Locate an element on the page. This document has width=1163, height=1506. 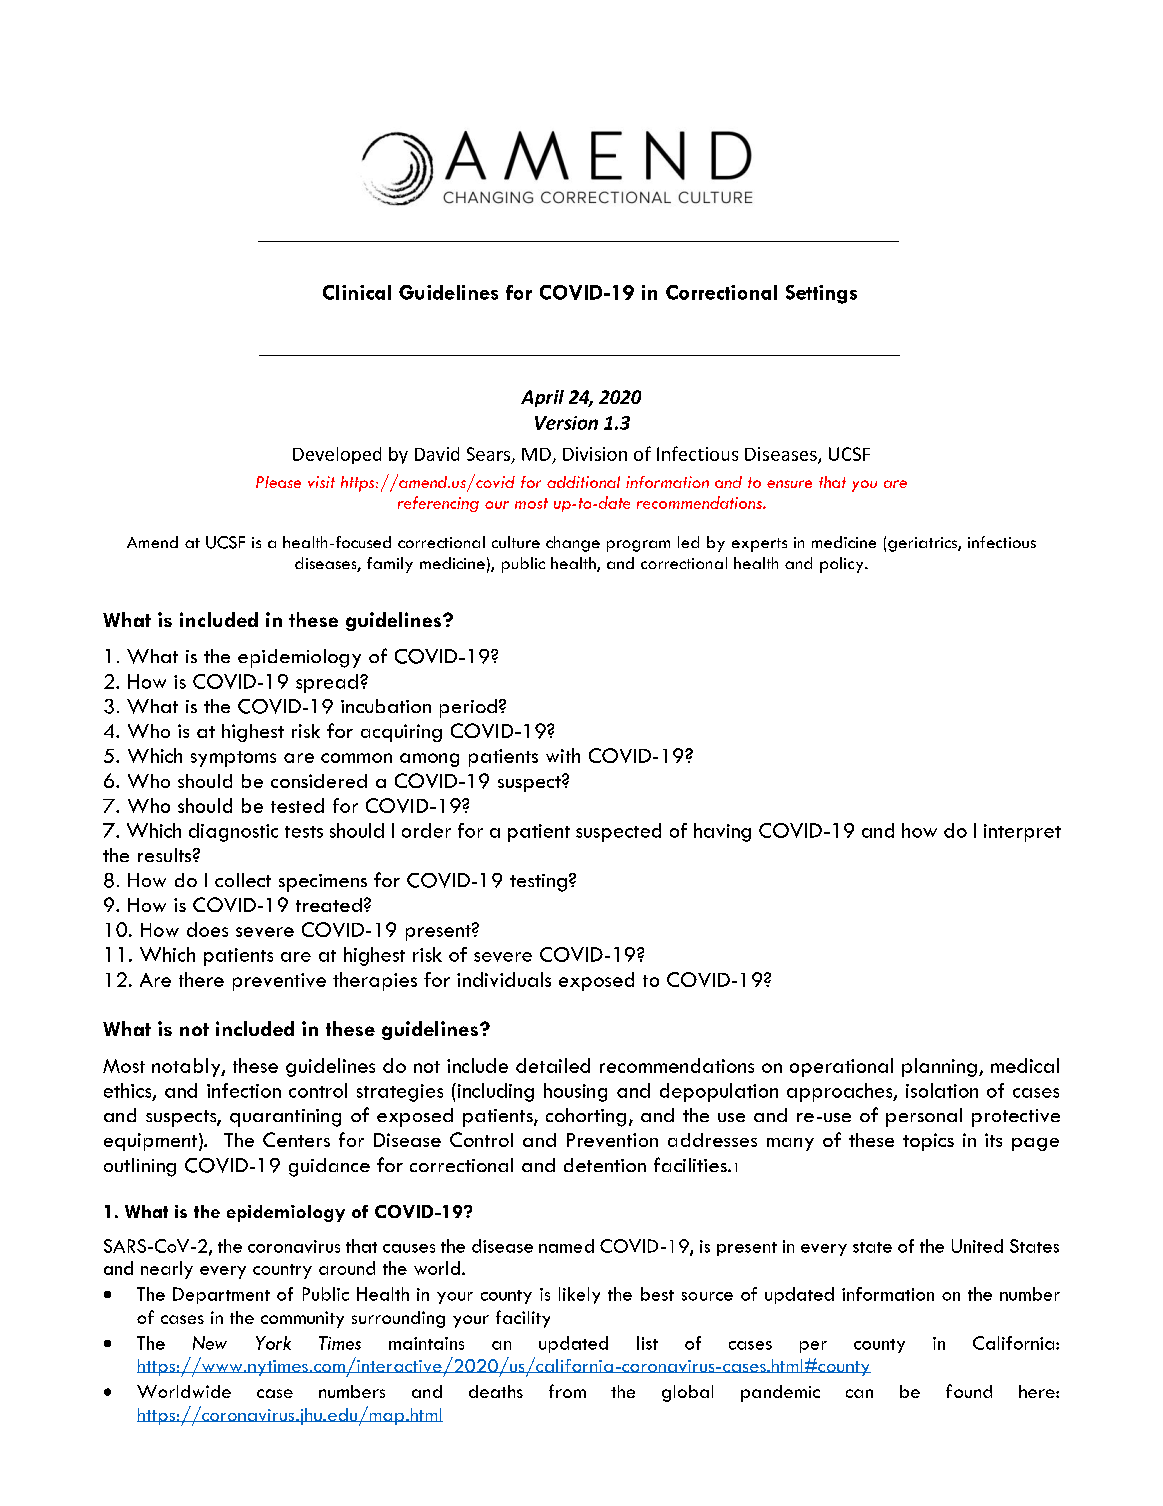
found is located at coordinates (969, 1391).
